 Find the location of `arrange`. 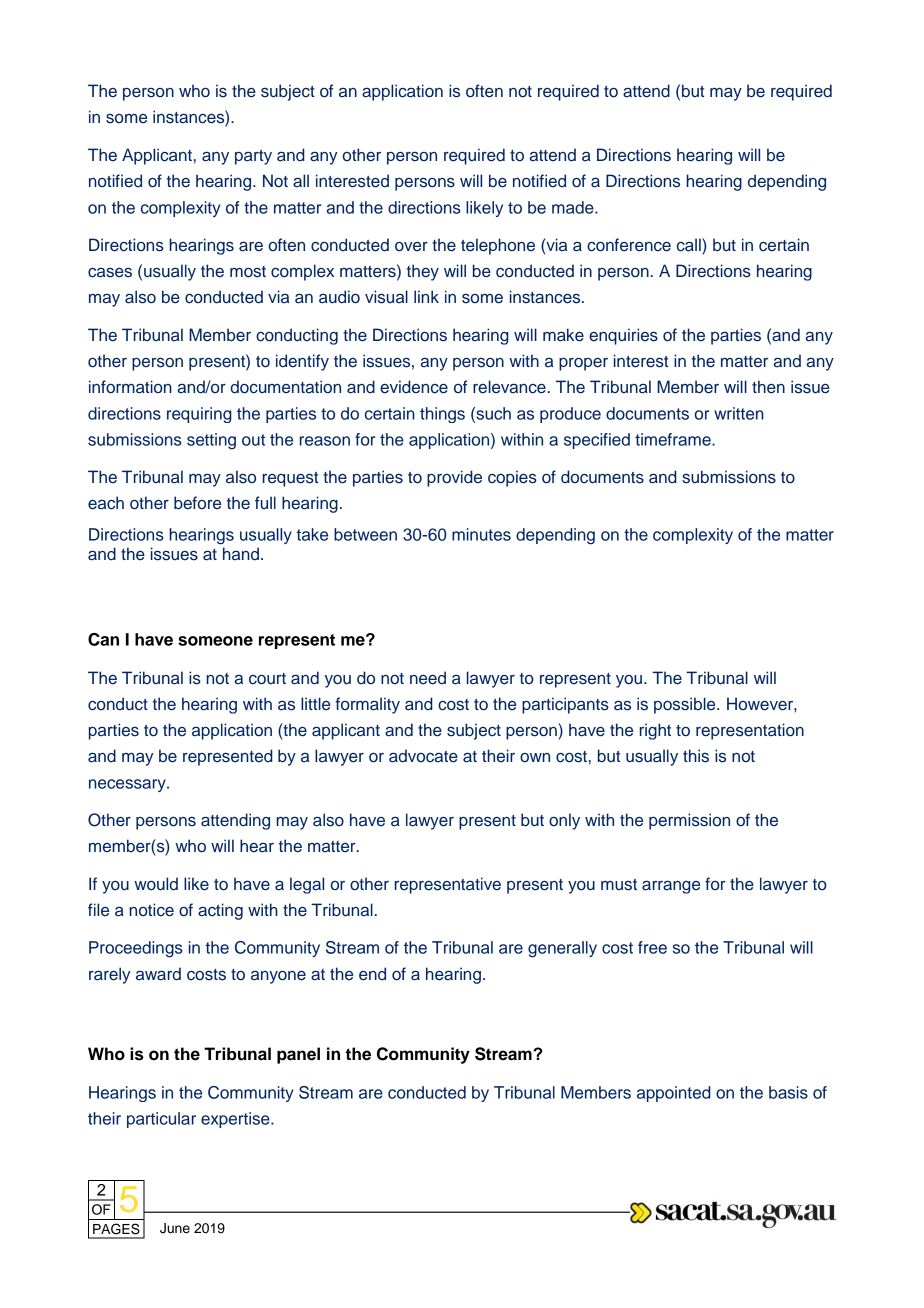

arrange is located at coordinates (671, 887).
